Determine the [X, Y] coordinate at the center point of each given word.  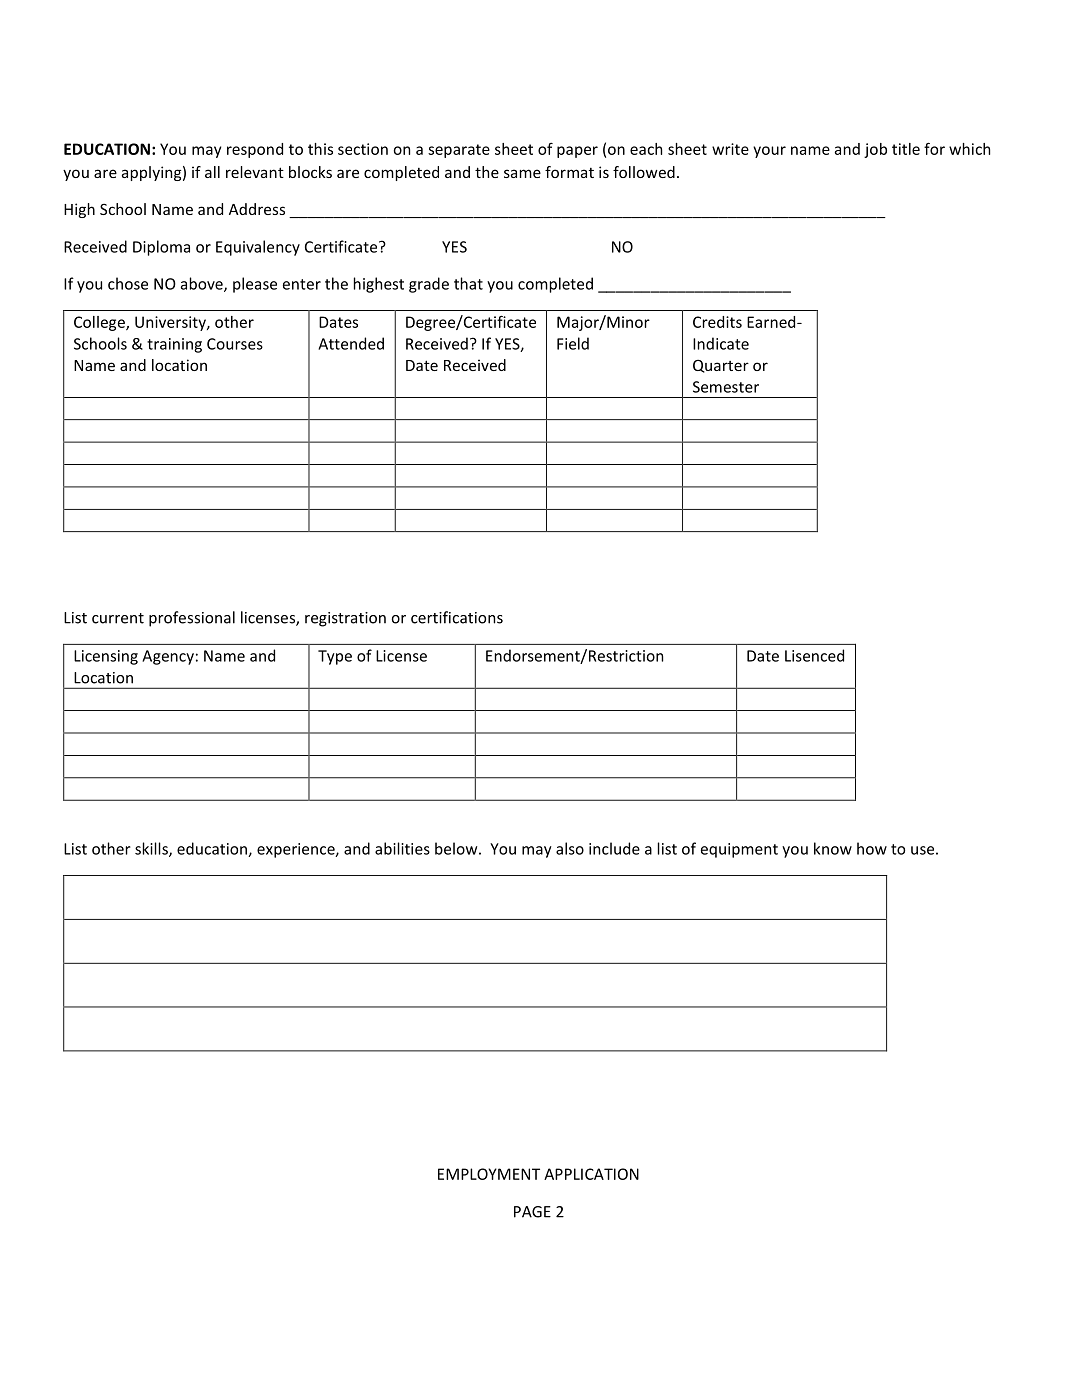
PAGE [532, 1212]
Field [573, 343]
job [875, 150]
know [833, 848]
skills [152, 849]
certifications [457, 617]
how [872, 848]
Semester [726, 387]
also [570, 848]
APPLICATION [591, 1174]
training [174, 345]
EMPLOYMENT [489, 1174]
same [522, 173]
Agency [168, 657]
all [212, 172]
